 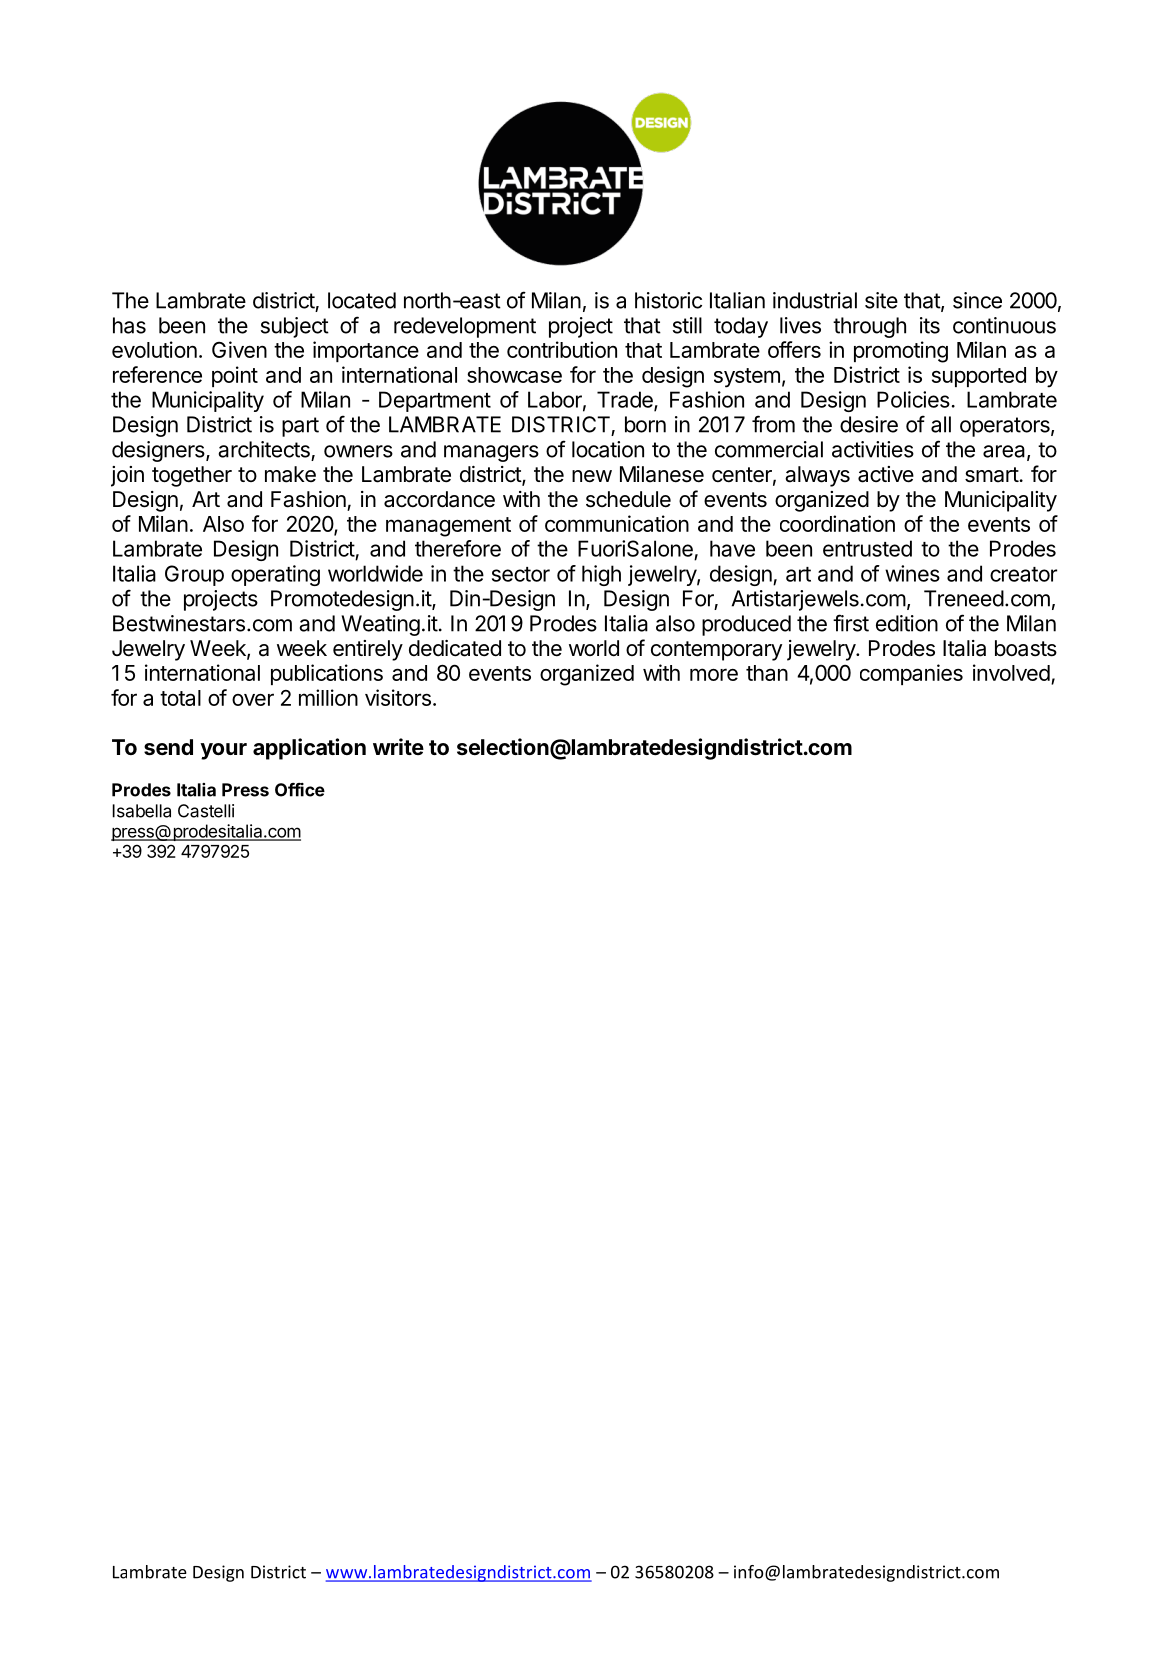 What do you see at coordinates (714, 674) in the page?
I see `more` at bounding box center [714, 674].
